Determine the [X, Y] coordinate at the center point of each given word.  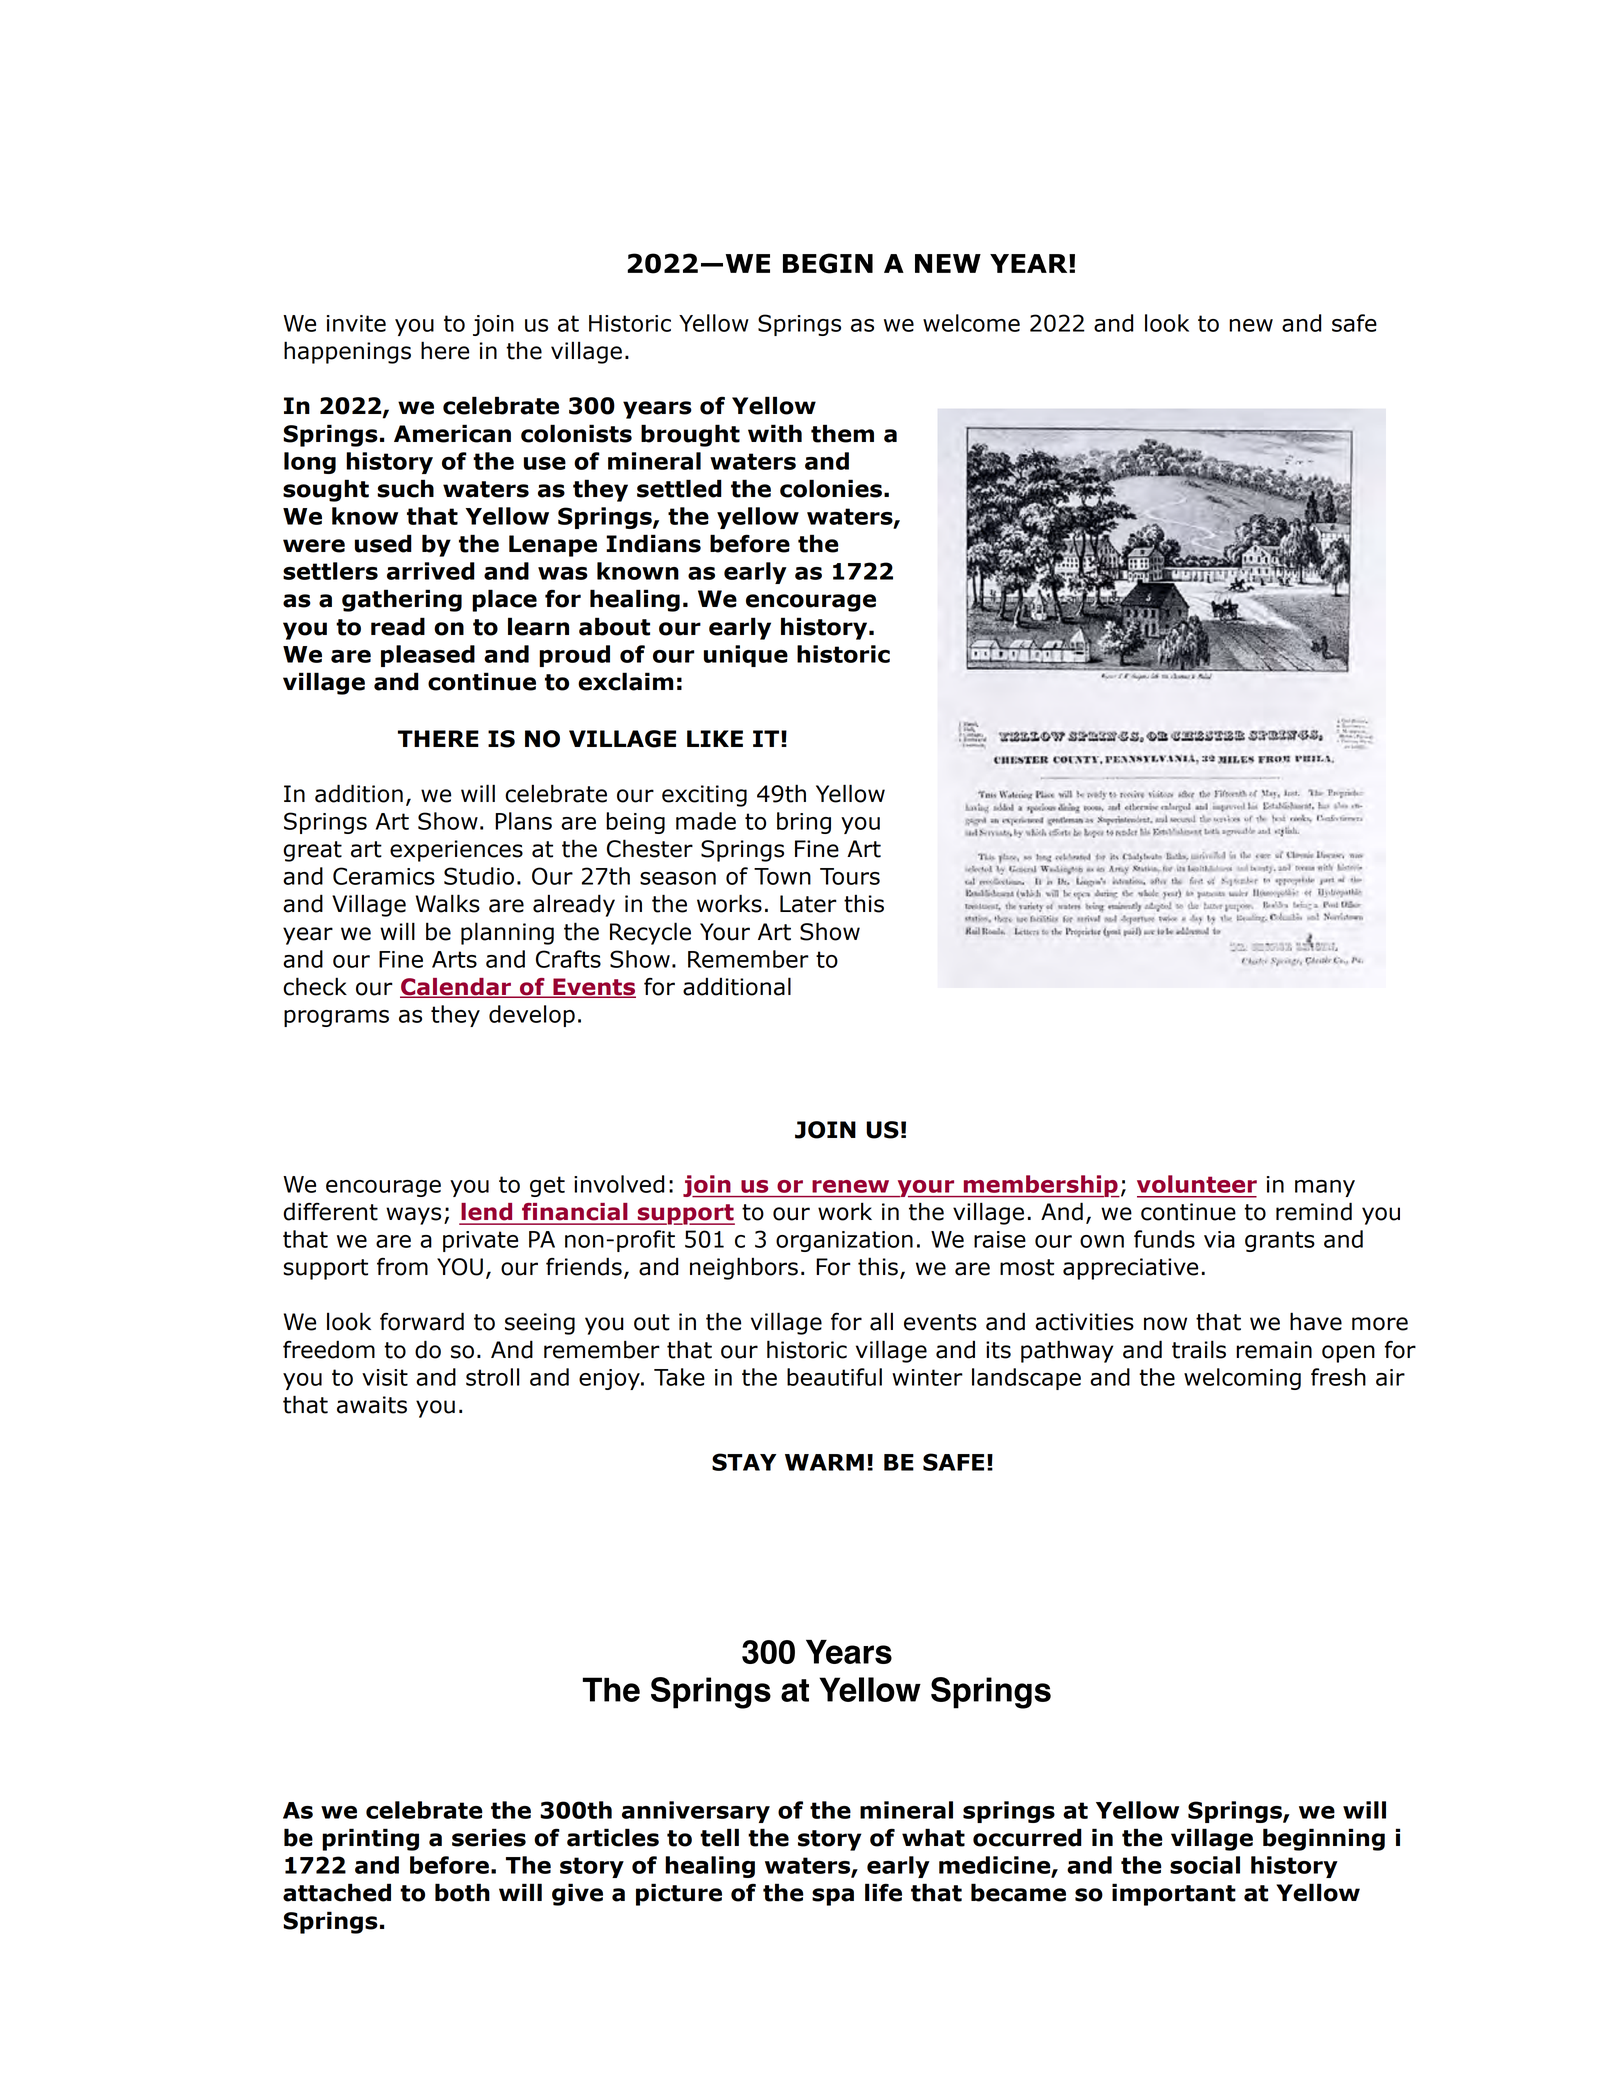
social [1205, 1865]
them [842, 433]
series [489, 1837]
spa [833, 1897]
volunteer [1197, 1184]
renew [850, 1186]
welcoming [1242, 1379]
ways [413, 1216]
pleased [428, 656]
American [452, 433]
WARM [824, 1462]
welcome [971, 323]
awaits [372, 1405]
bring [804, 823]
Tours [850, 876]
